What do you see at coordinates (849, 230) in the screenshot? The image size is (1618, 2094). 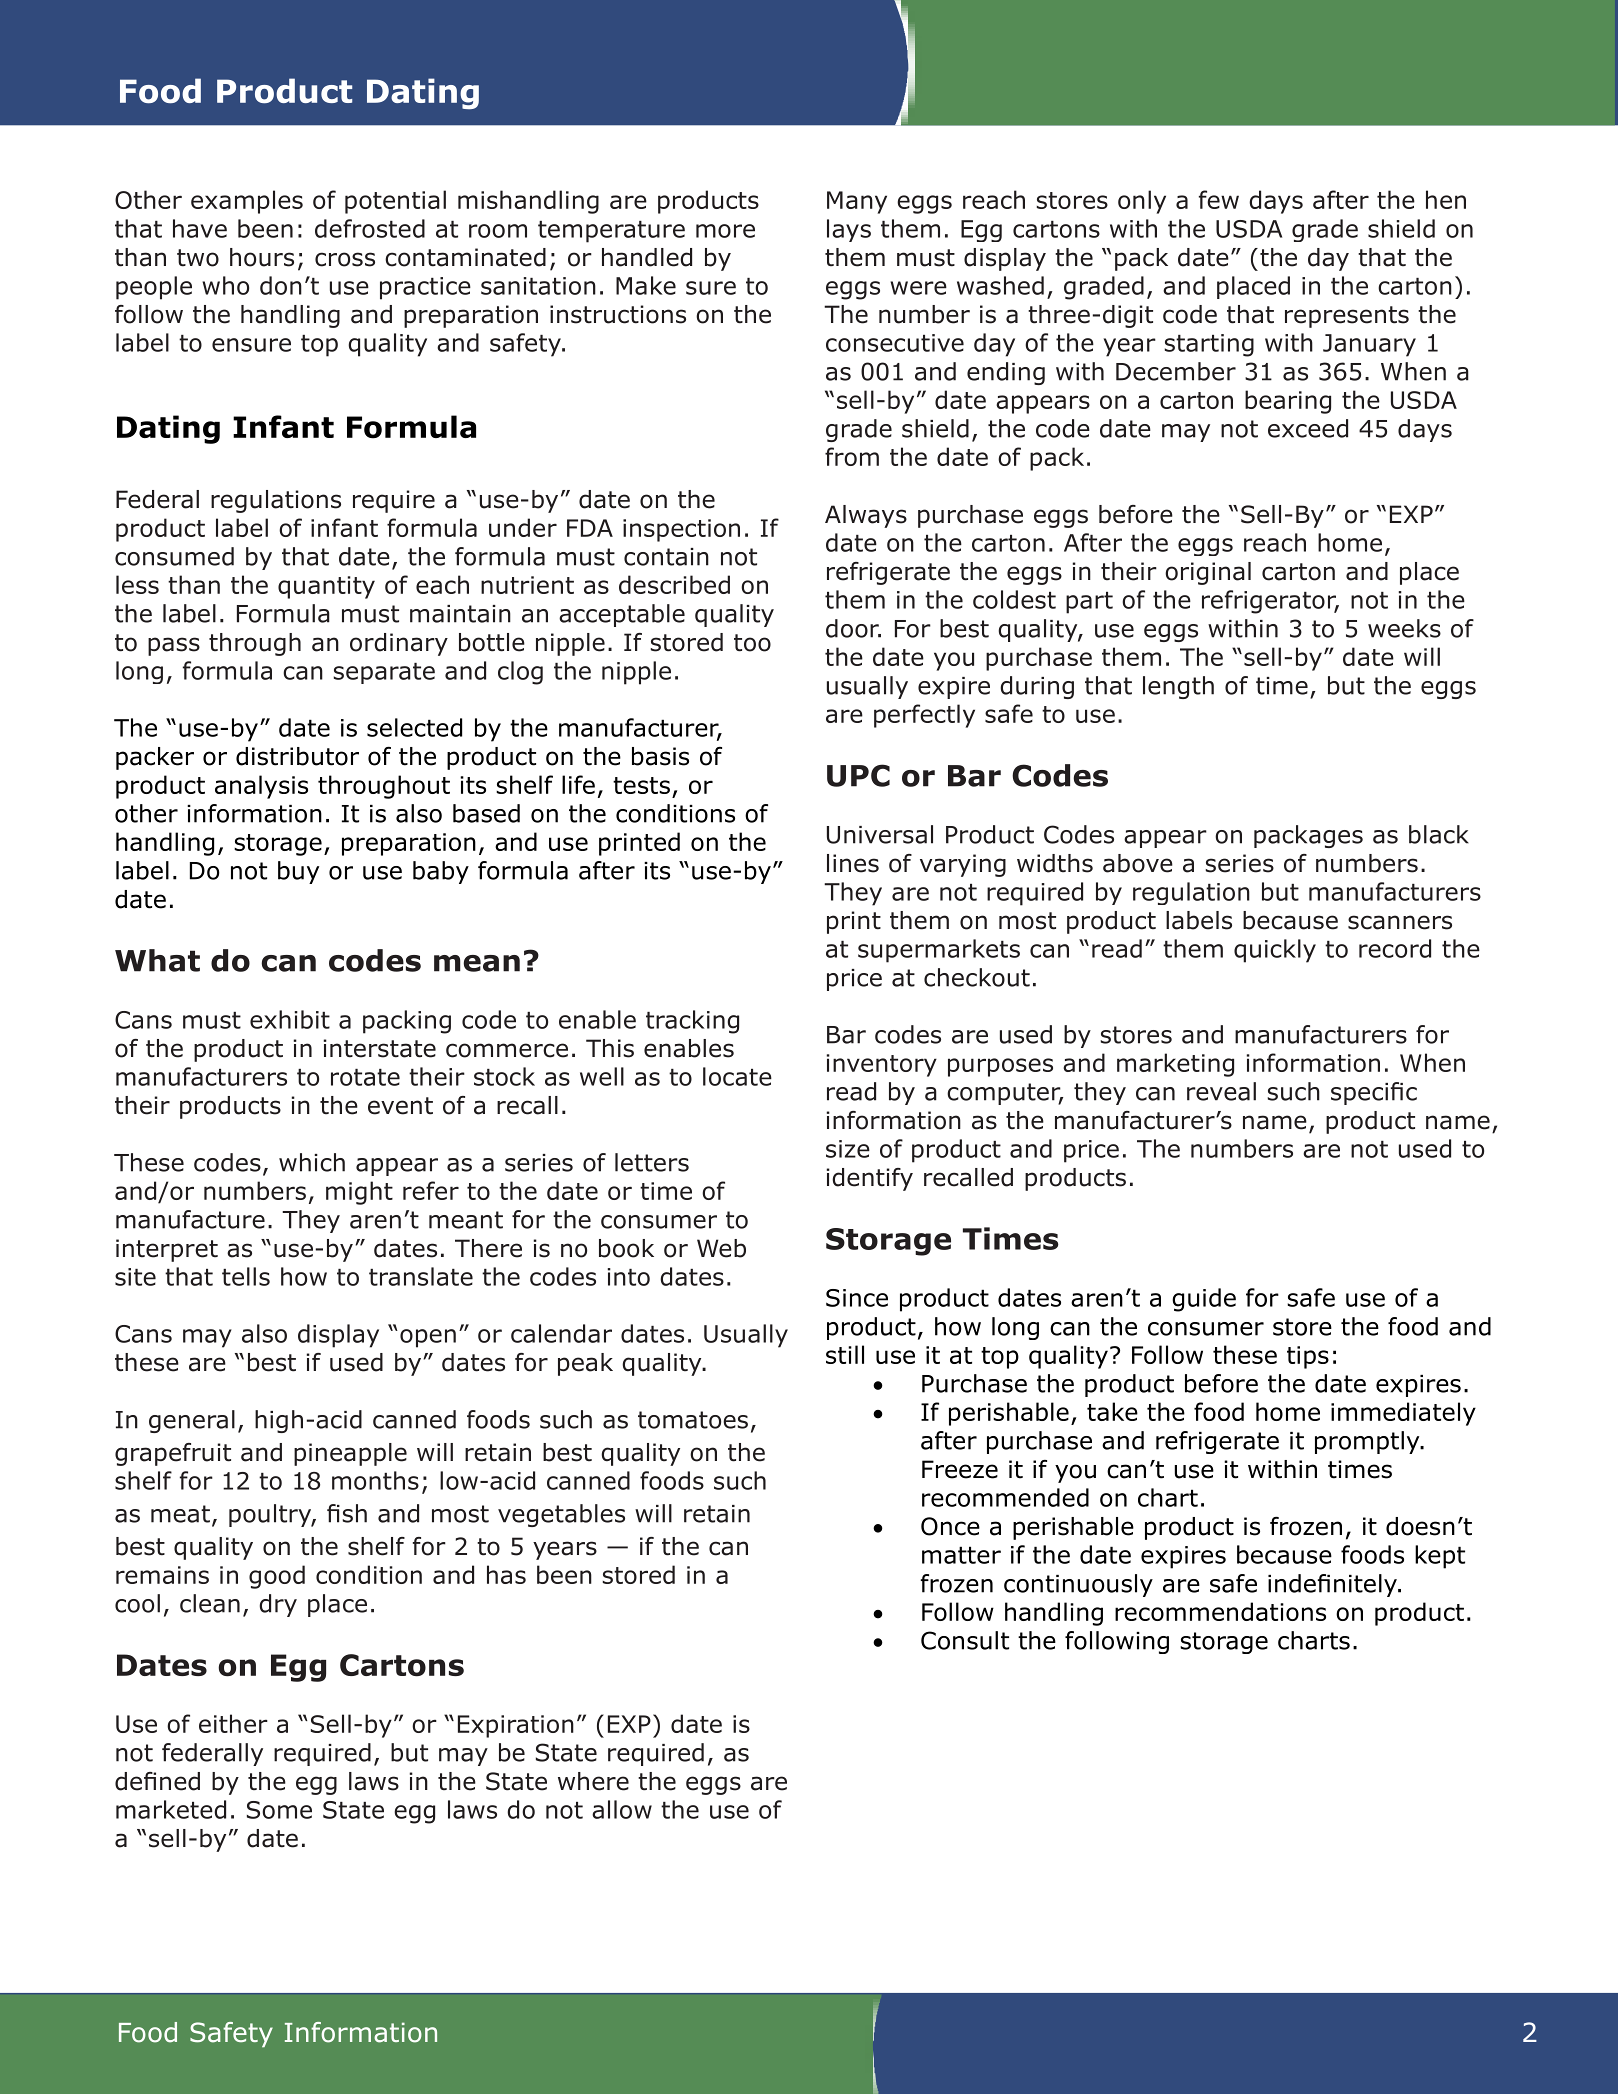 I see `lays` at bounding box center [849, 230].
